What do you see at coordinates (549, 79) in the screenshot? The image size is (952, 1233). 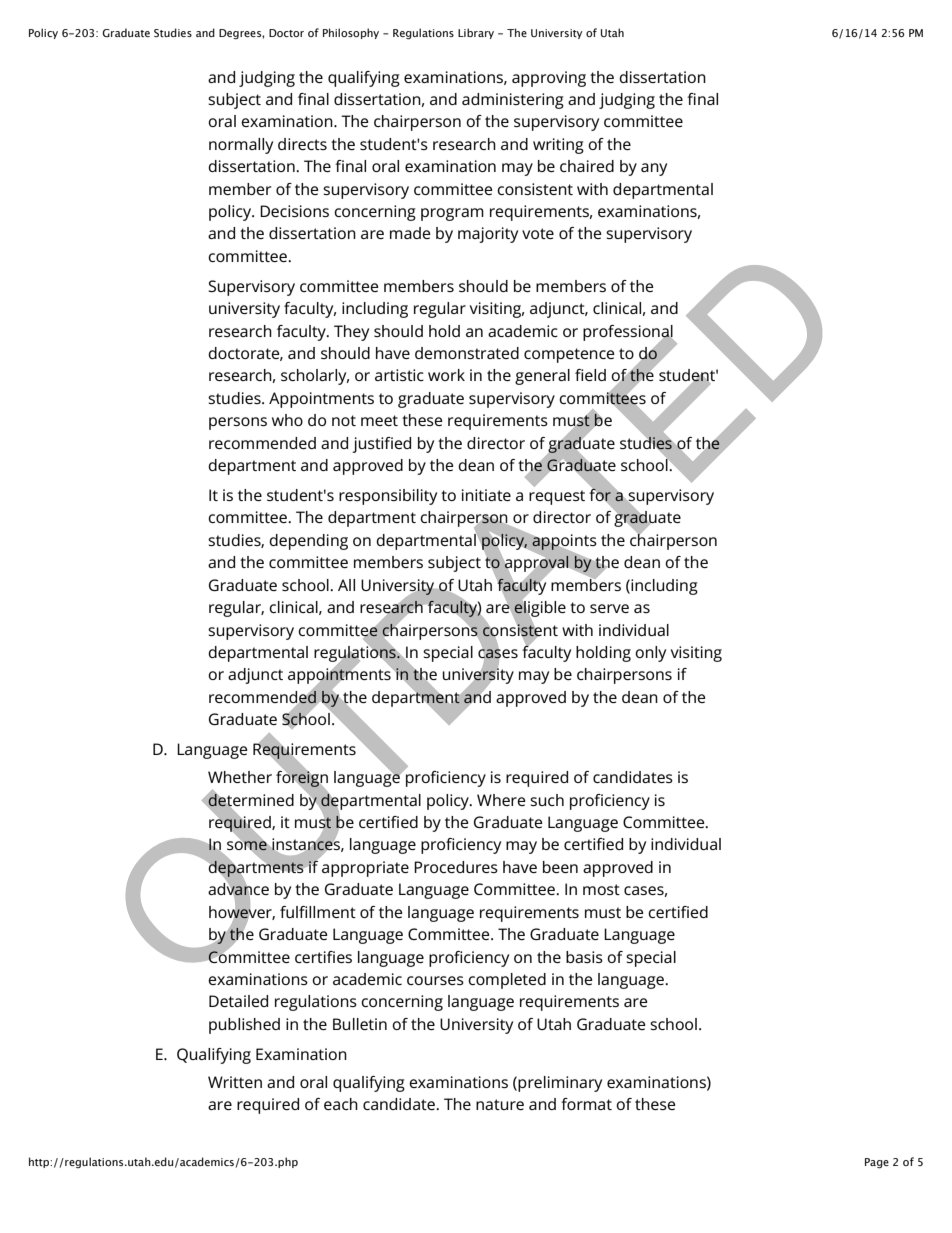 I see `approving` at bounding box center [549, 79].
